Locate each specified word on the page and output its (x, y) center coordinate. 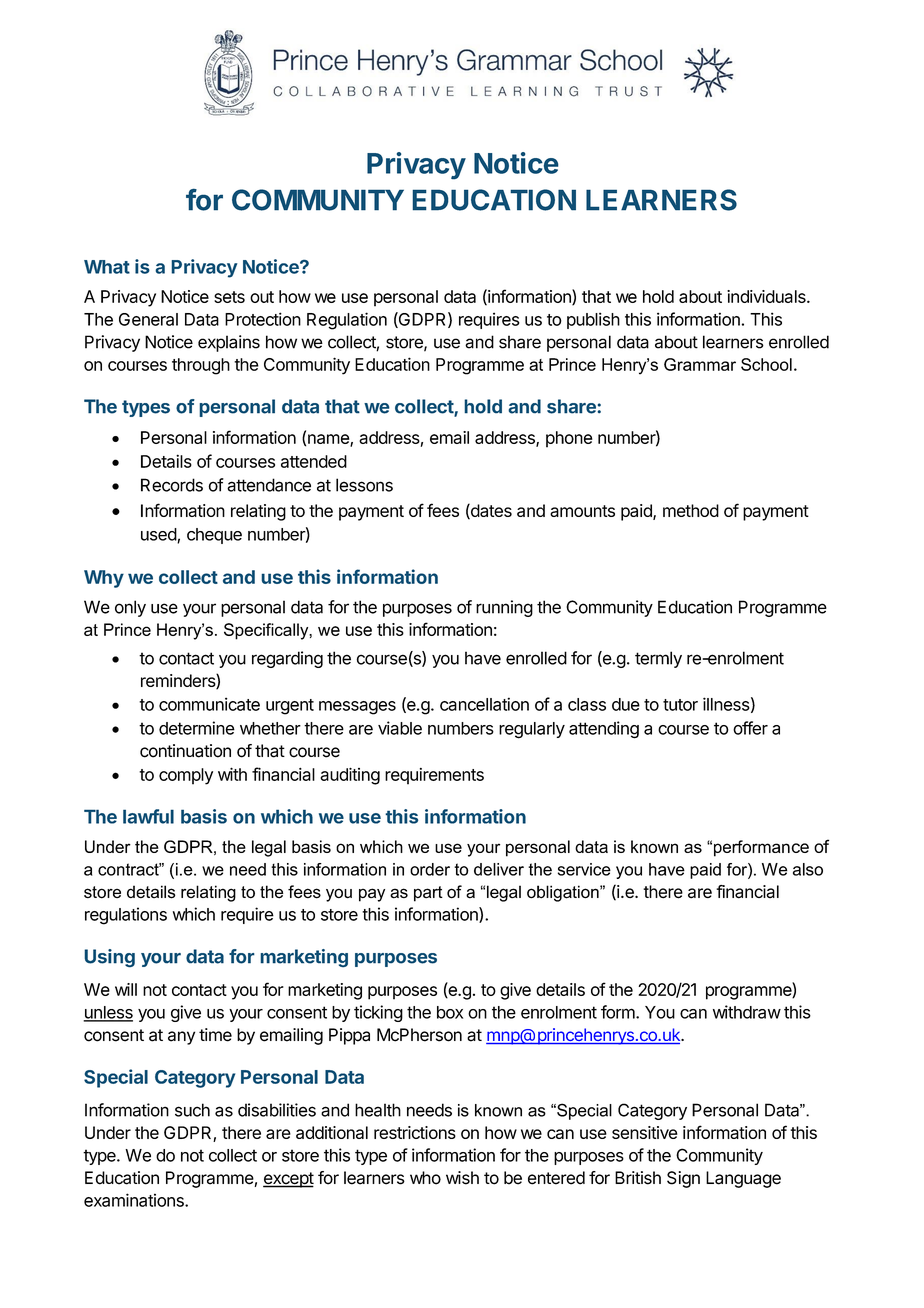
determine (197, 728)
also (808, 869)
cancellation (484, 704)
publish (593, 320)
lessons (364, 485)
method (691, 510)
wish (462, 1178)
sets (229, 297)
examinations (135, 1200)
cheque (214, 536)
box (450, 1012)
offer (750, 728)
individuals (767, 296)
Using (109, 958)
